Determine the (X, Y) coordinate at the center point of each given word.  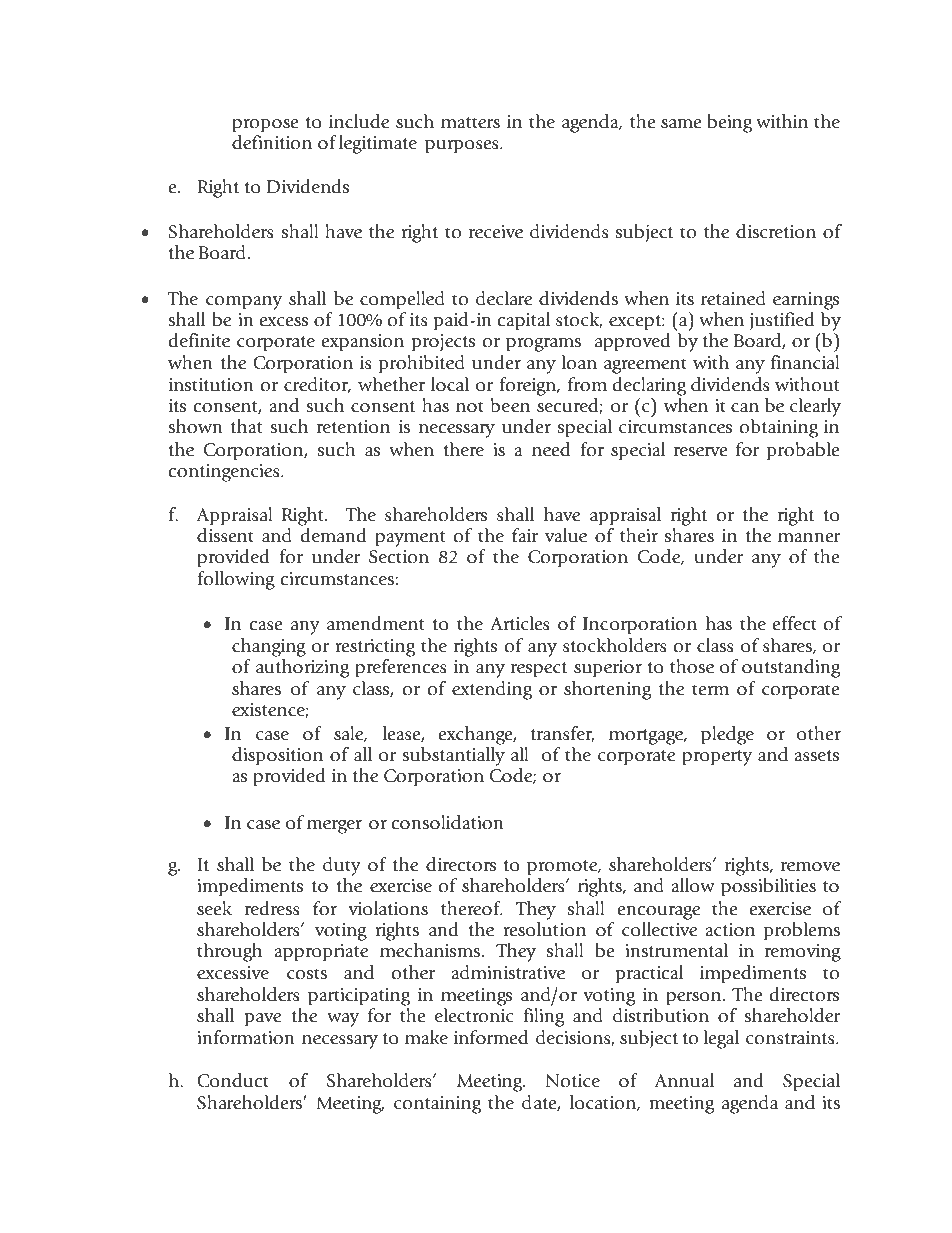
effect (795, 623)
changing (269, 647)
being (729, 123)
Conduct (233, 1080)
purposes (463, 146)
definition (272, 142)
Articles (520, 623)
